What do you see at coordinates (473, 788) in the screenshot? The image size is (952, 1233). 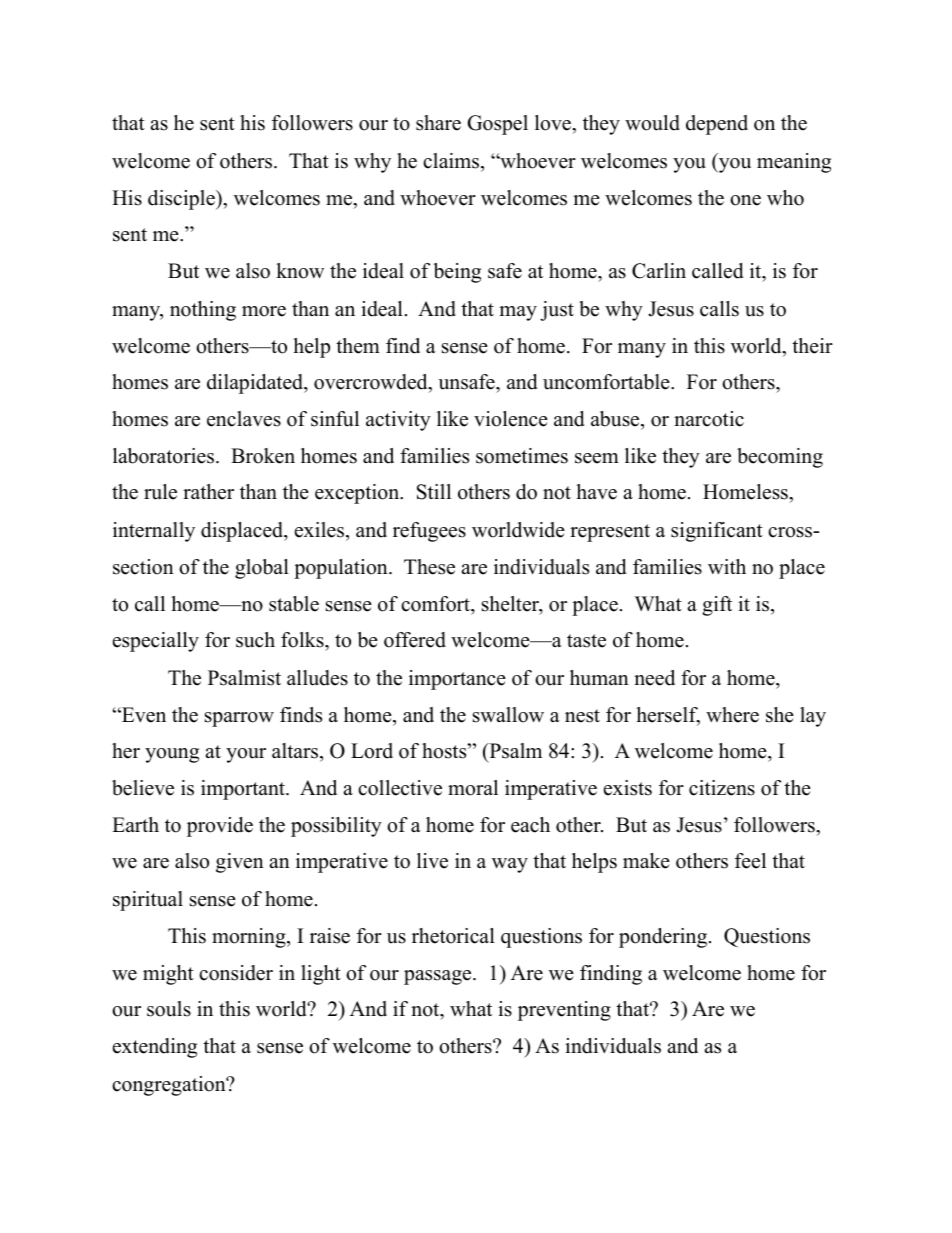 I see `moral` at bounding box center [473, 788].
